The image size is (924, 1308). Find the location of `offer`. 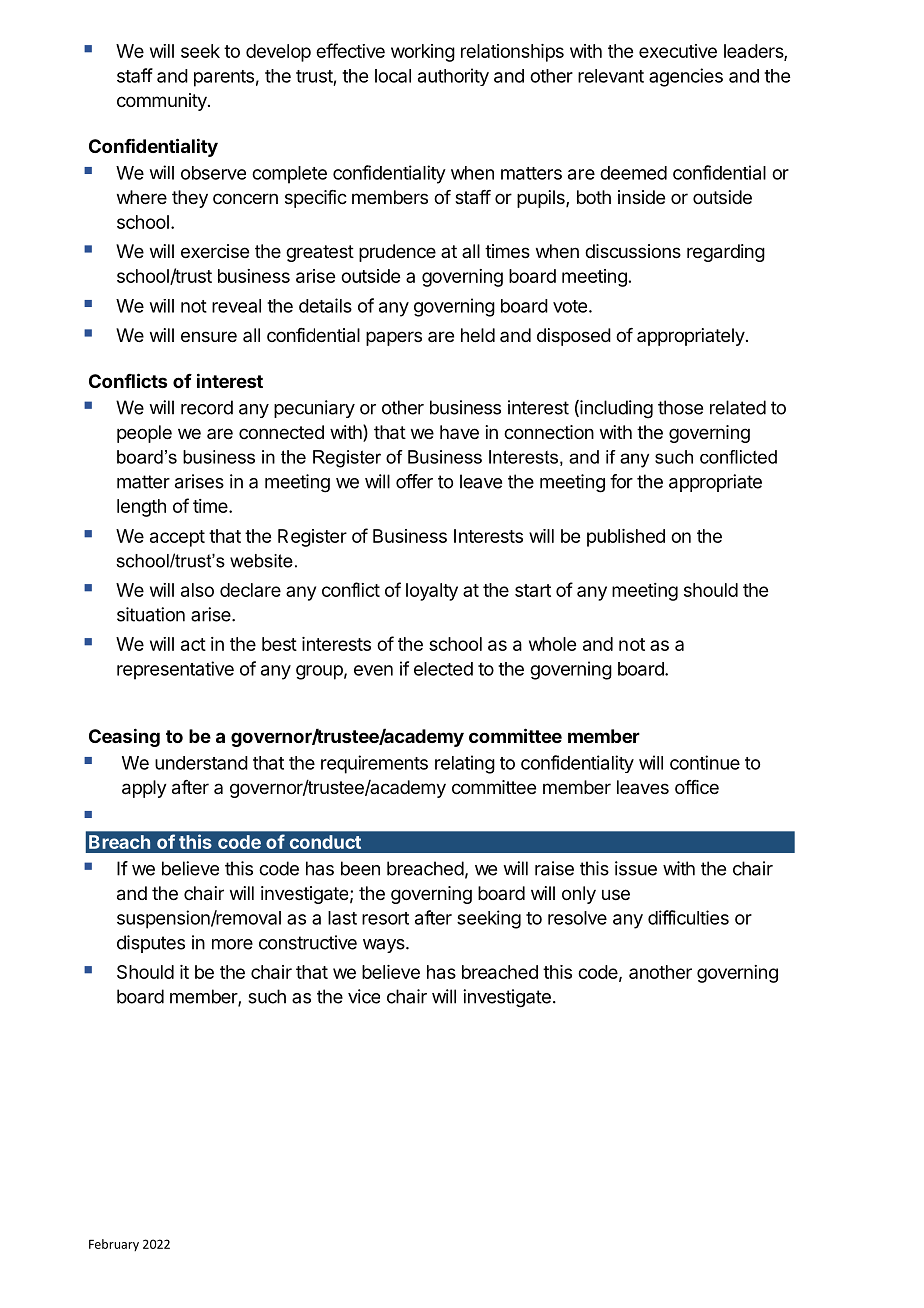

offer is located at coordinates (414, 481).
